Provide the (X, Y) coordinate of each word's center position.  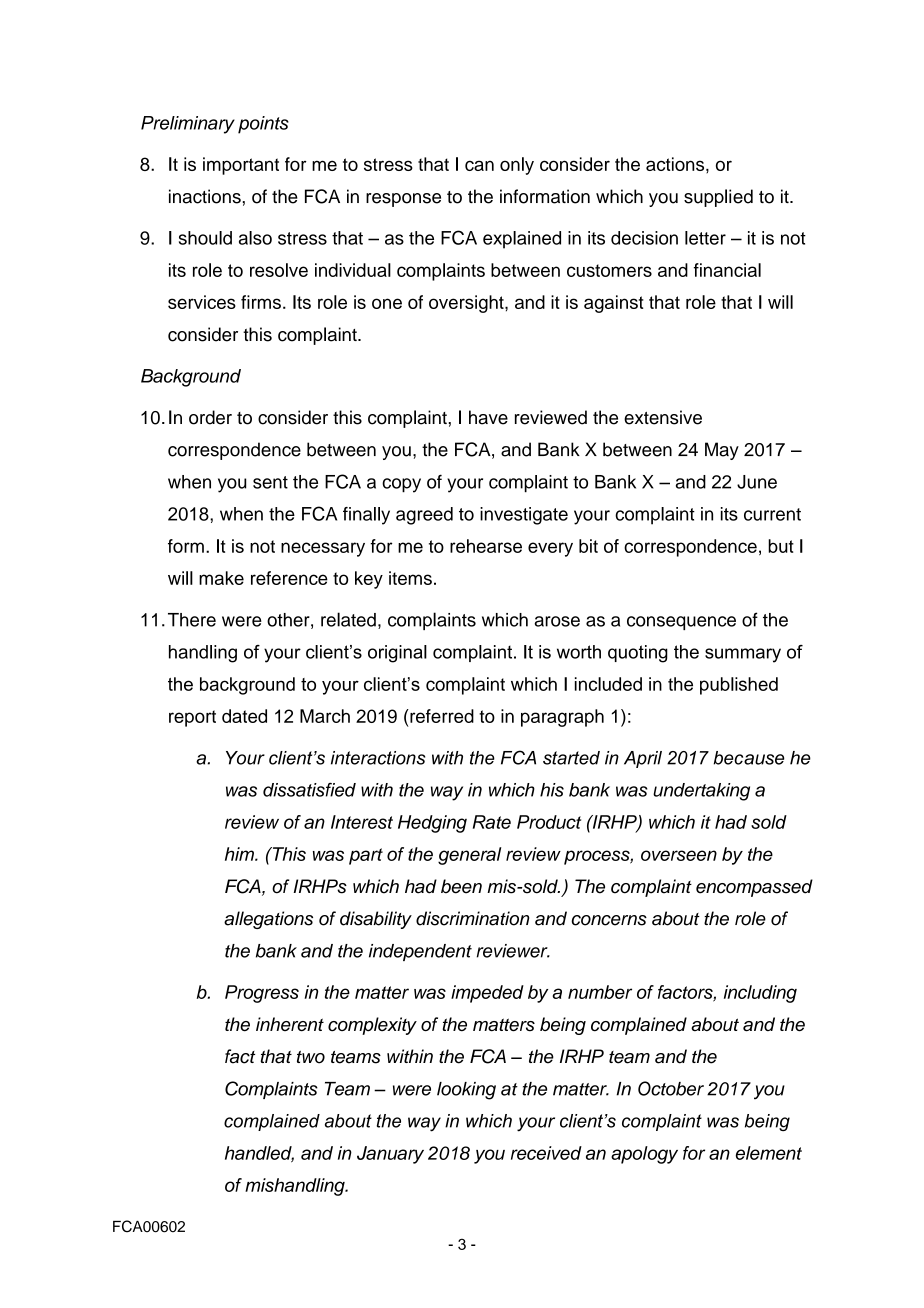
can (479, 165)
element (769, 1153)
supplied (718, 198)
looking (466, 1091)
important (241, 166)
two (311, 1057)
